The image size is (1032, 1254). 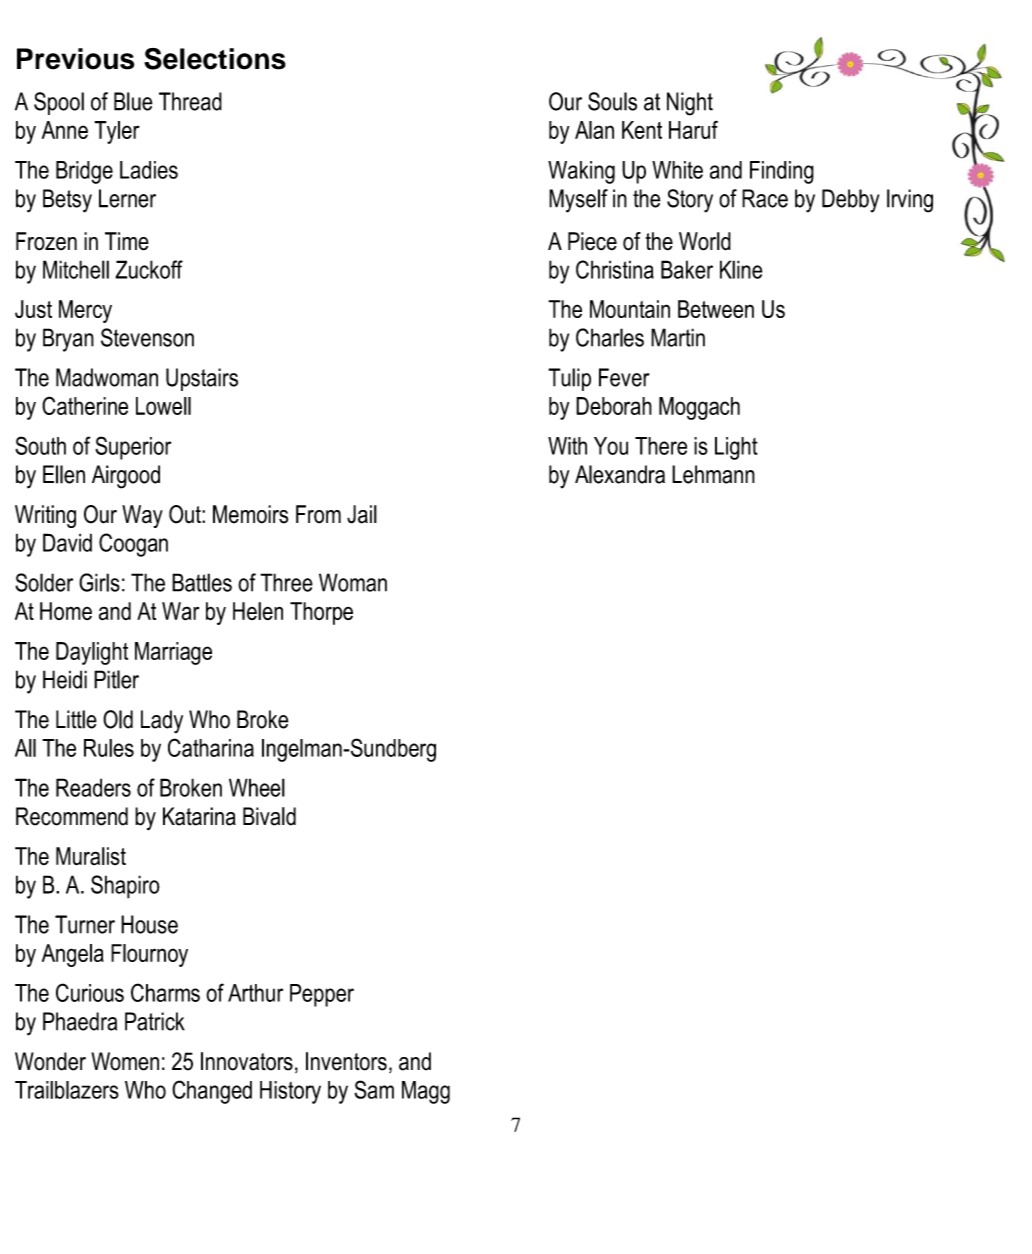 What do you see at coordinates (567, 446) in the page?
I see `With` at bounding box center [567, 446].
